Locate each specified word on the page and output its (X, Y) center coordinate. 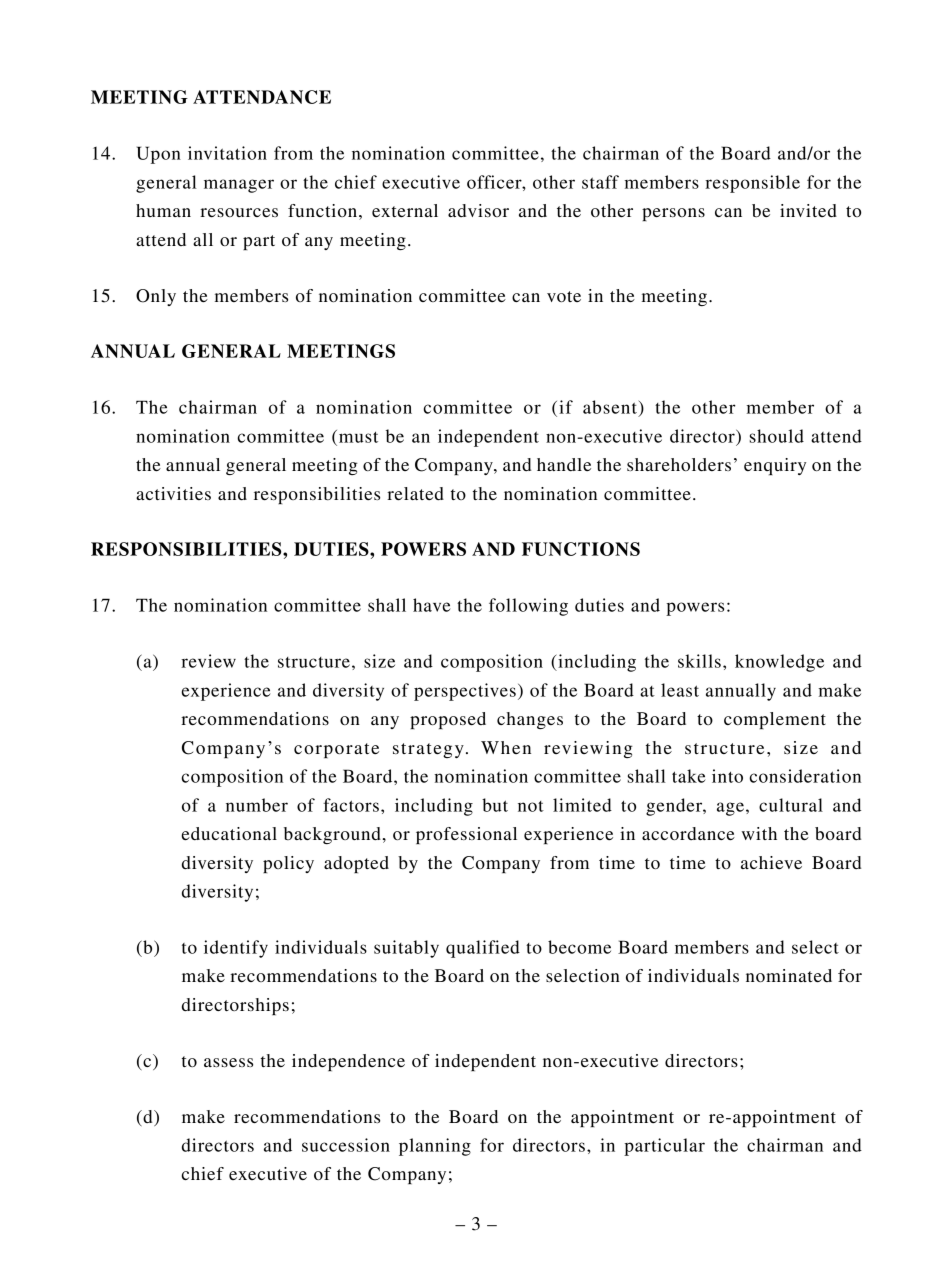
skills (699, 661)
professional (466, 835)
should (777, 436)
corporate (336, 750)
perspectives (465, 692)
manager (239, 186)
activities (173, 493)
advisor (478, 210)
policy (288, 864)
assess (228, 1062)
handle (564, 464)
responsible (752, 184)
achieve (771, 862)
